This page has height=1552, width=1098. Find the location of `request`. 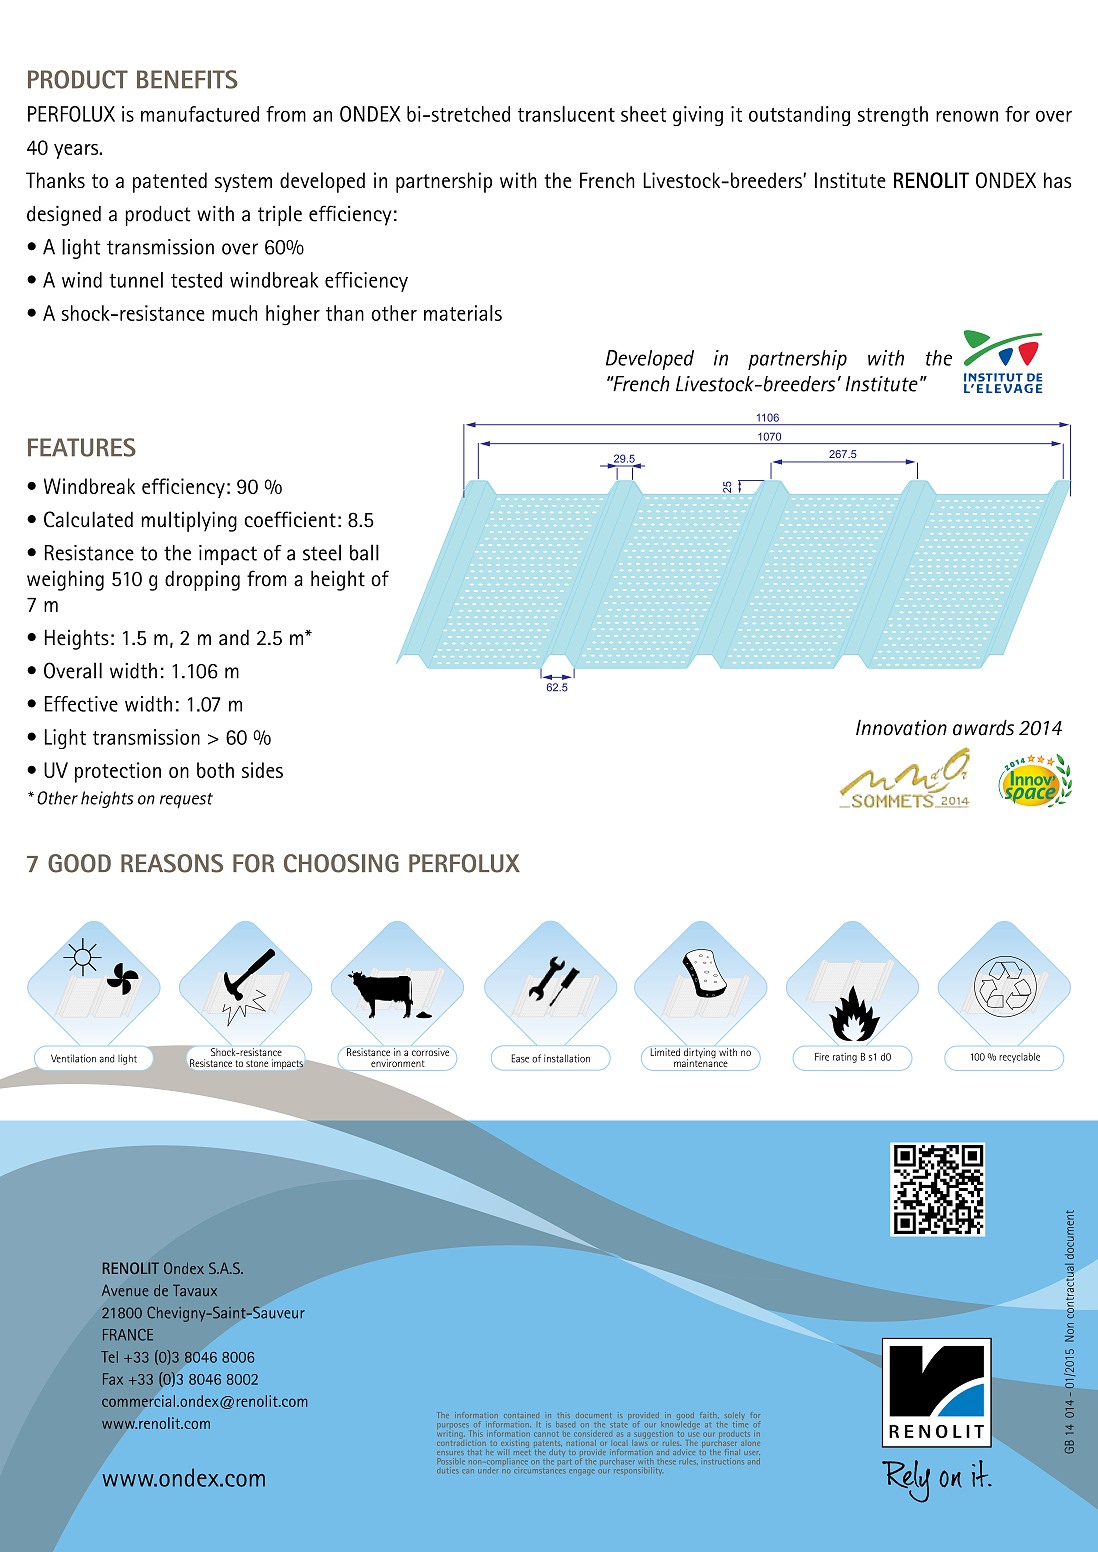

request is located at coordinates (186, 801).
